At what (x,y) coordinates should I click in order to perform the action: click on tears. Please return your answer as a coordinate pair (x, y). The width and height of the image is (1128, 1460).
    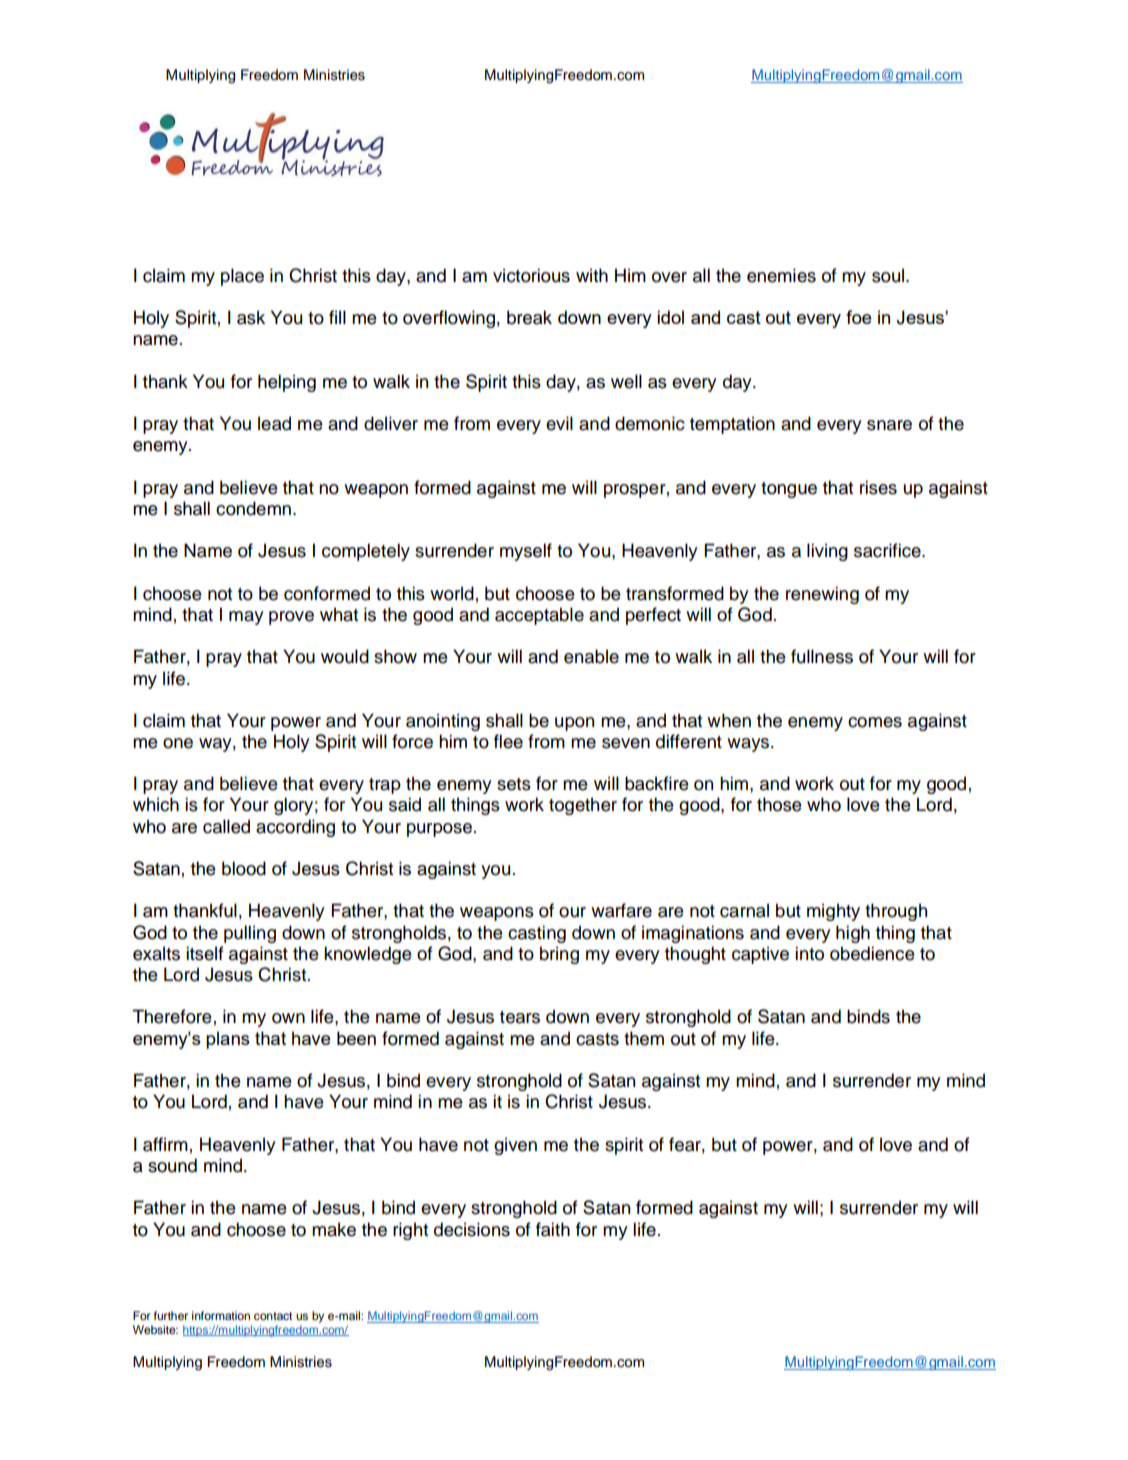
    Looking at the image, I should click on (520, 1017).
